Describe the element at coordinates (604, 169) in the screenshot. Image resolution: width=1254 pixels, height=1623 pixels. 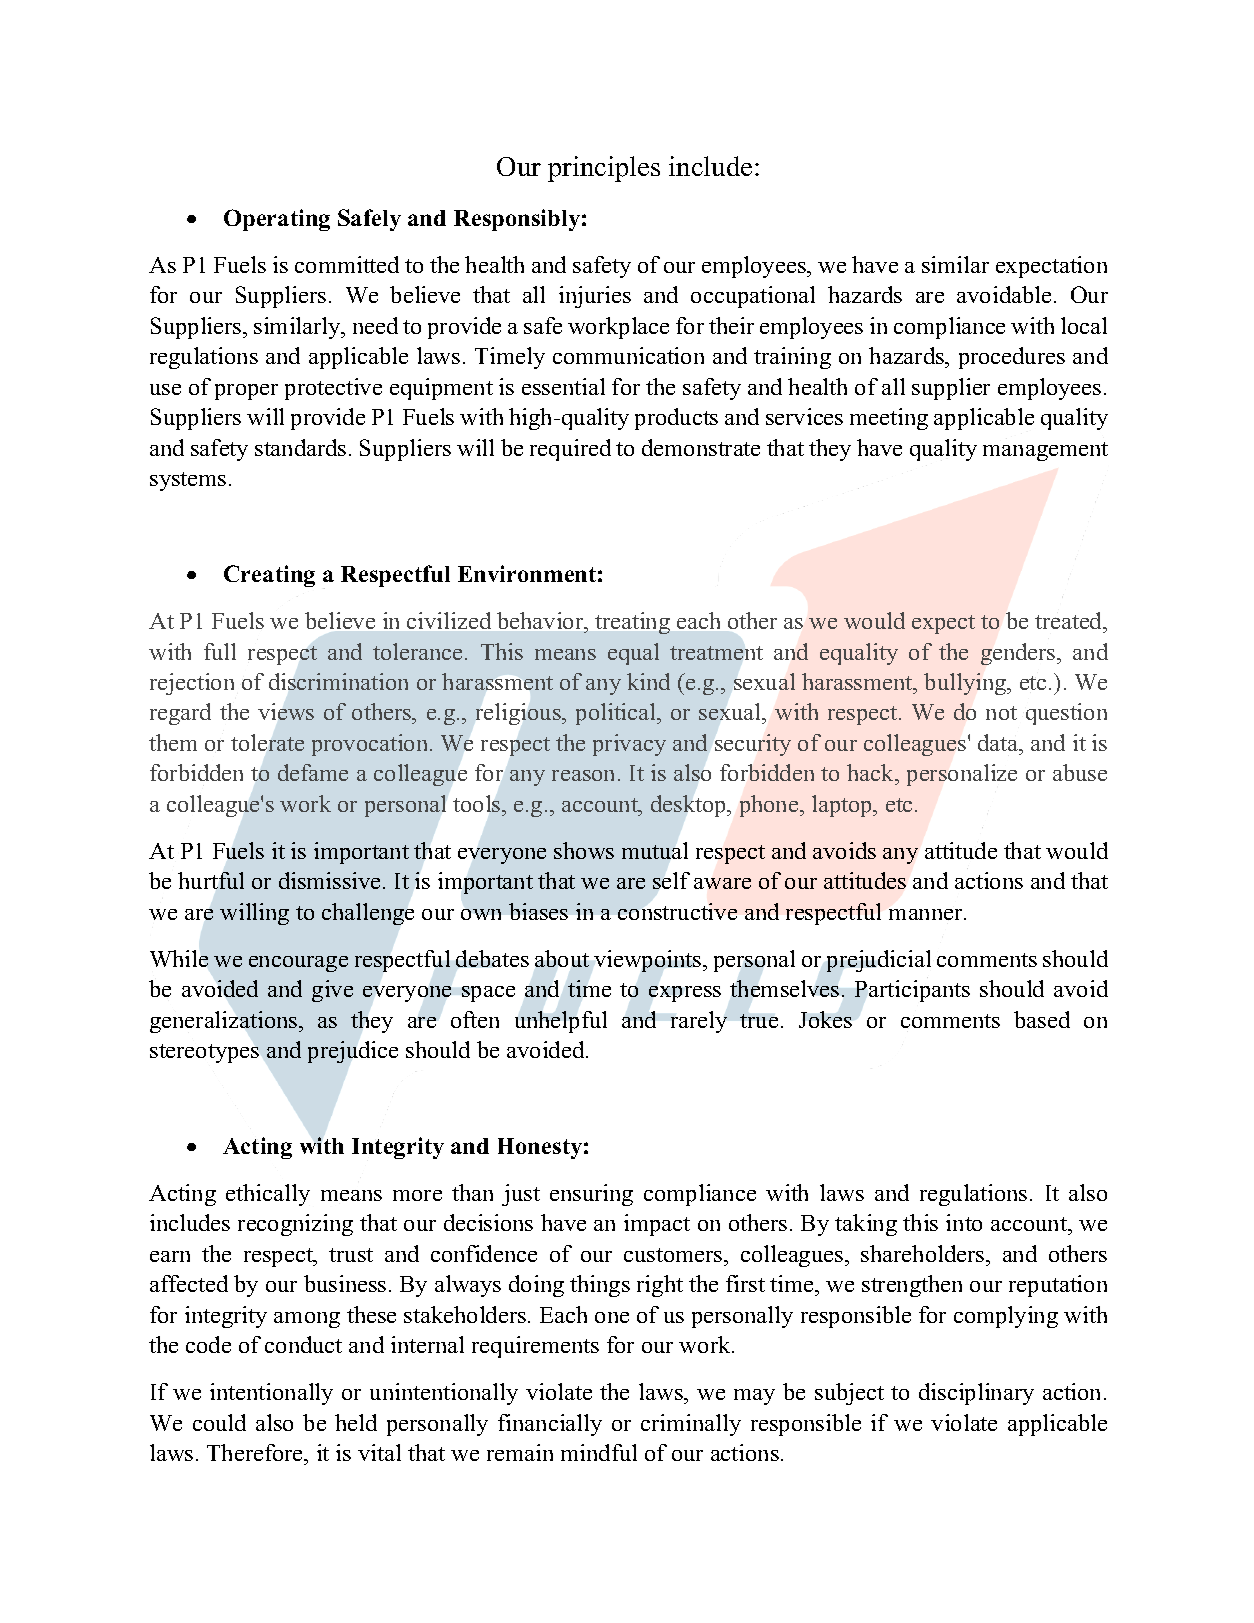
I see `principles` at that location.
